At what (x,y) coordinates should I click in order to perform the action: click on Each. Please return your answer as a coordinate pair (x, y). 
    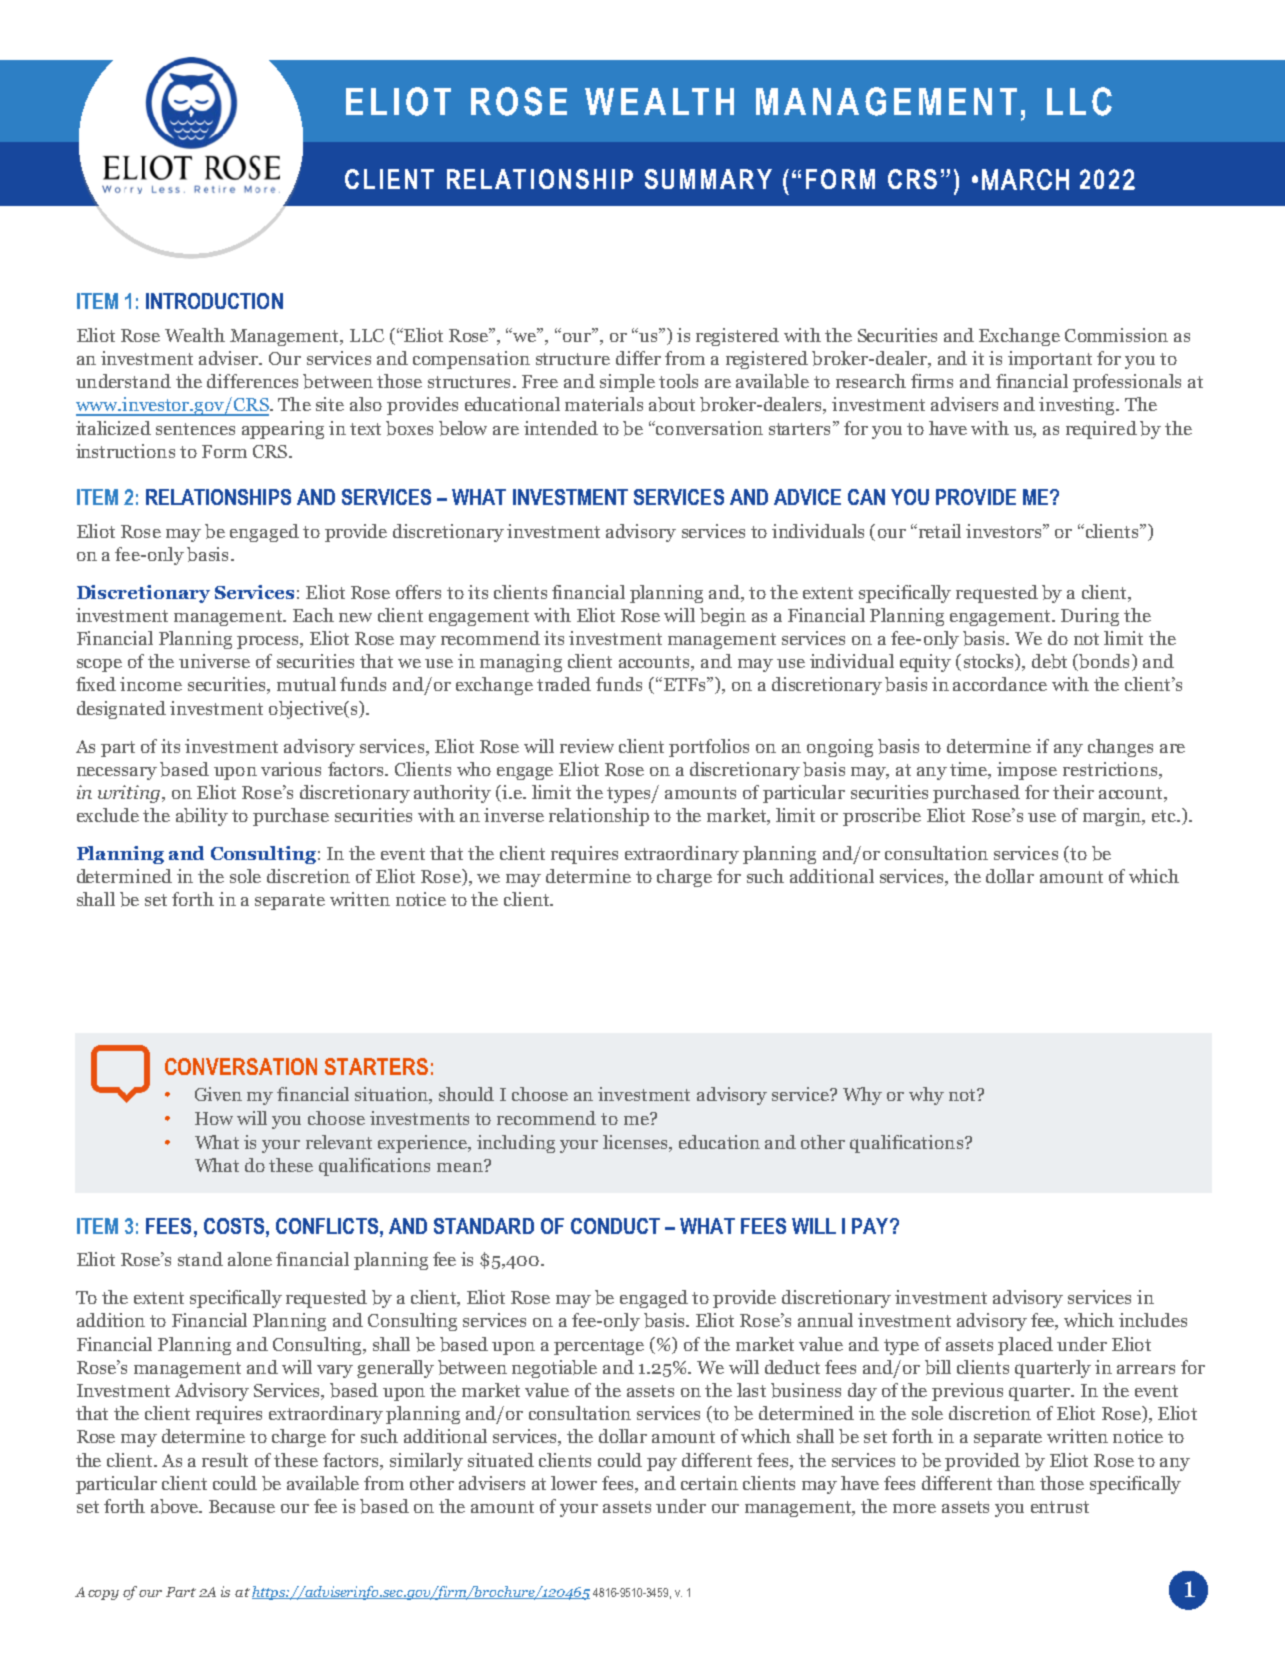
    Looking at the image, I should click on (313, 615).
